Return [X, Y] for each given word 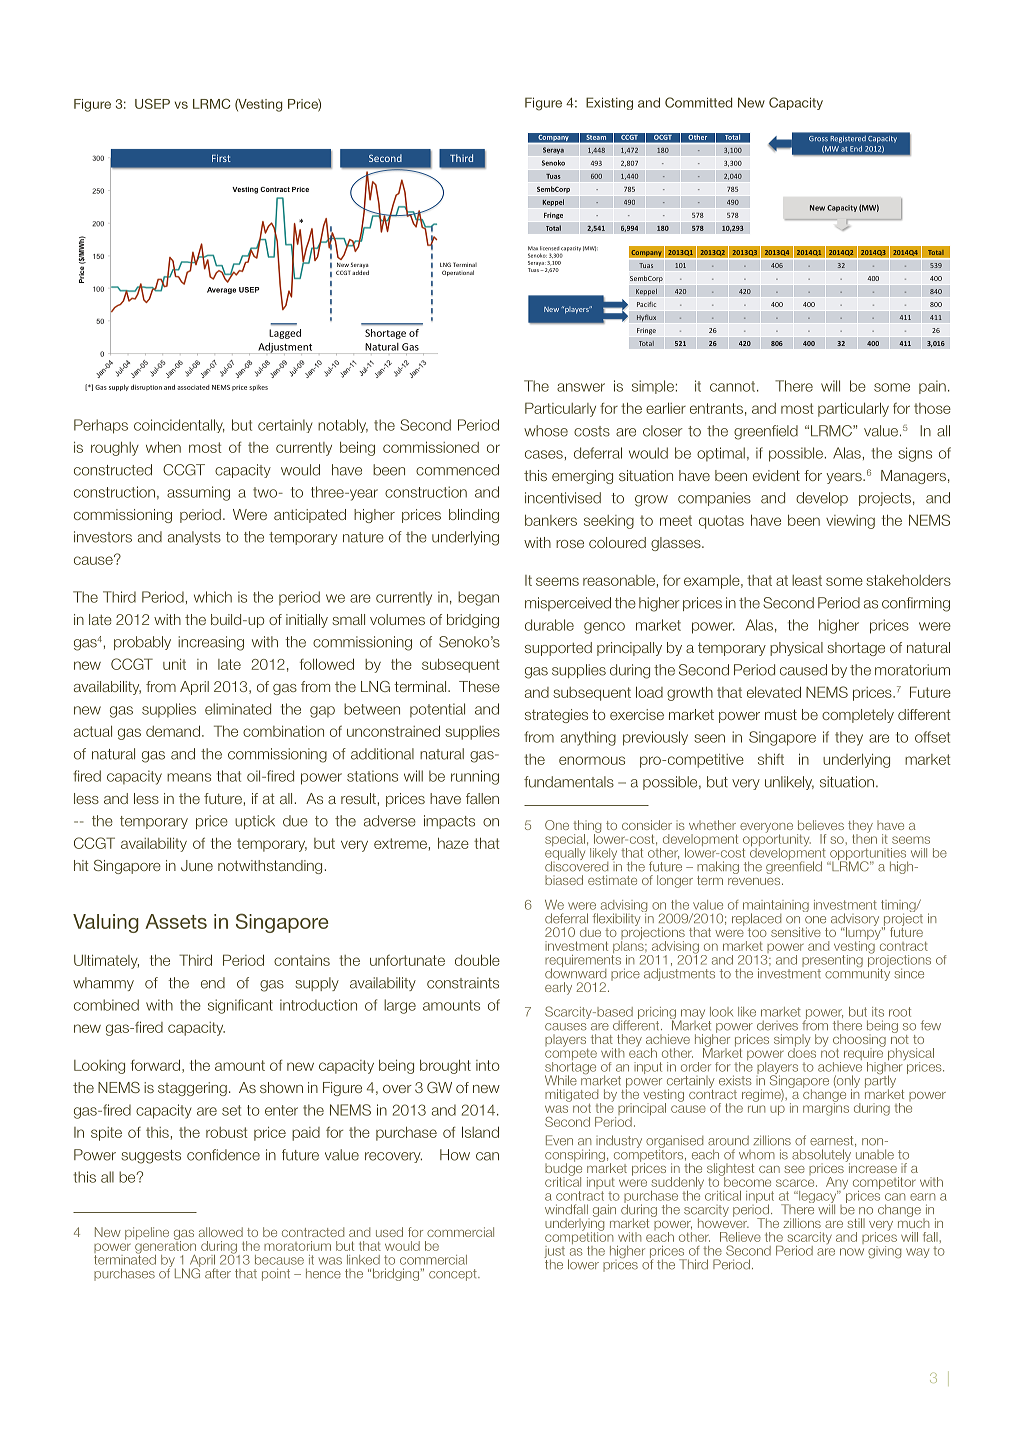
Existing [609, 103]
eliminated [238, 709]
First [221, 158]
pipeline [147, 1233]
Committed [698, 102]
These [479, 686]
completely [858, 716]
